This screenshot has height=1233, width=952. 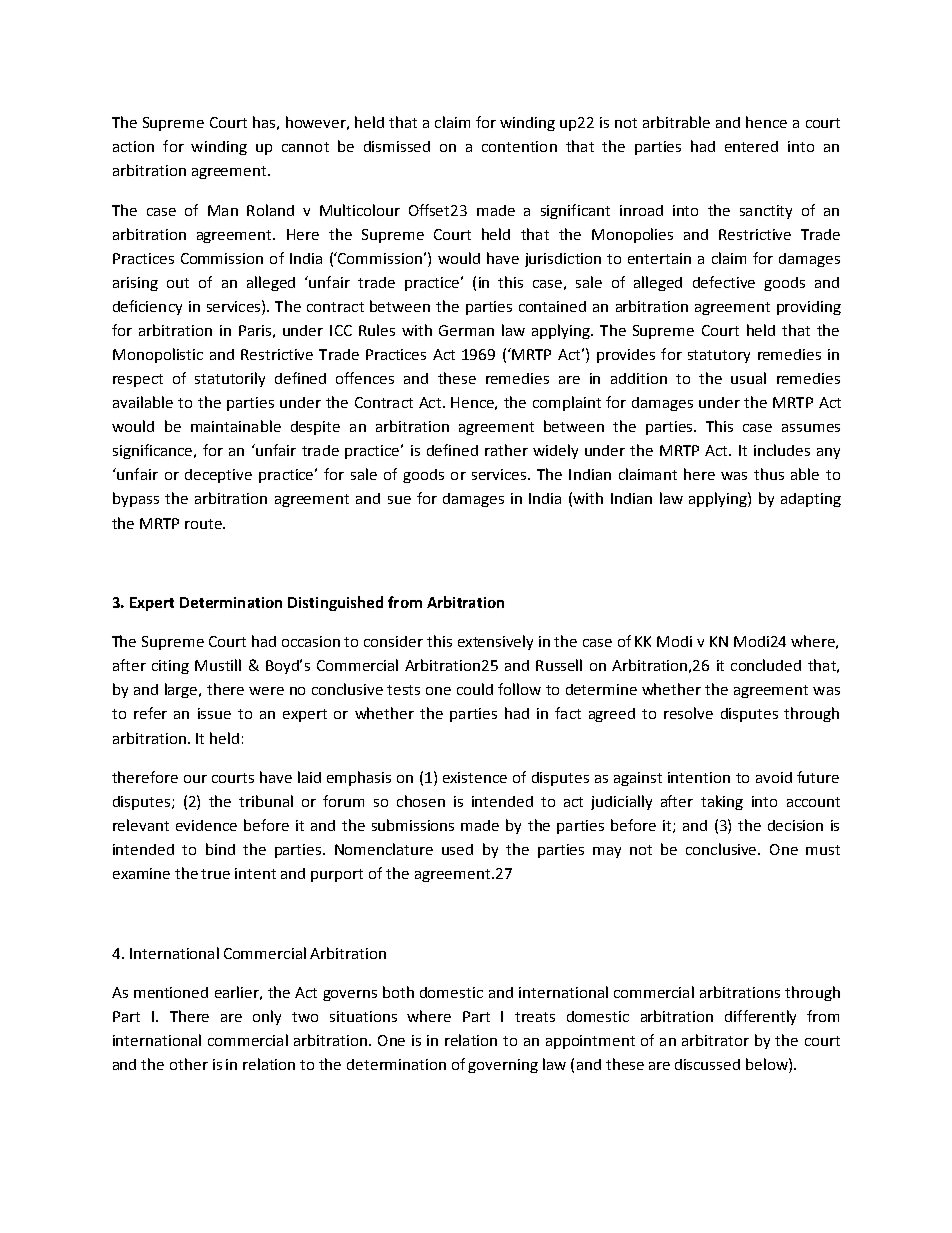 I want to click on used, so click(x=457, y=849).
